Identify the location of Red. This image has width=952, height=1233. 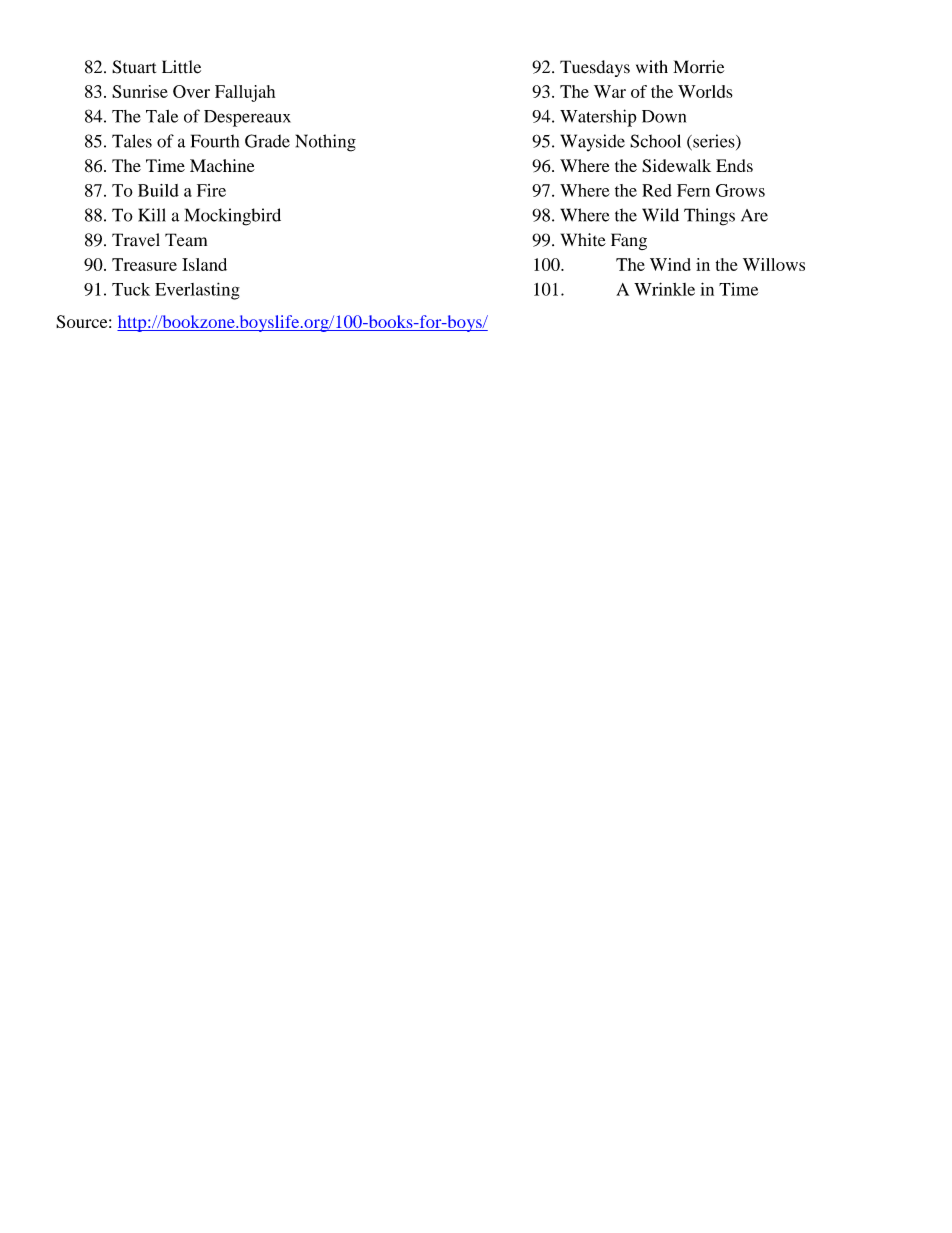
(657, 190).
